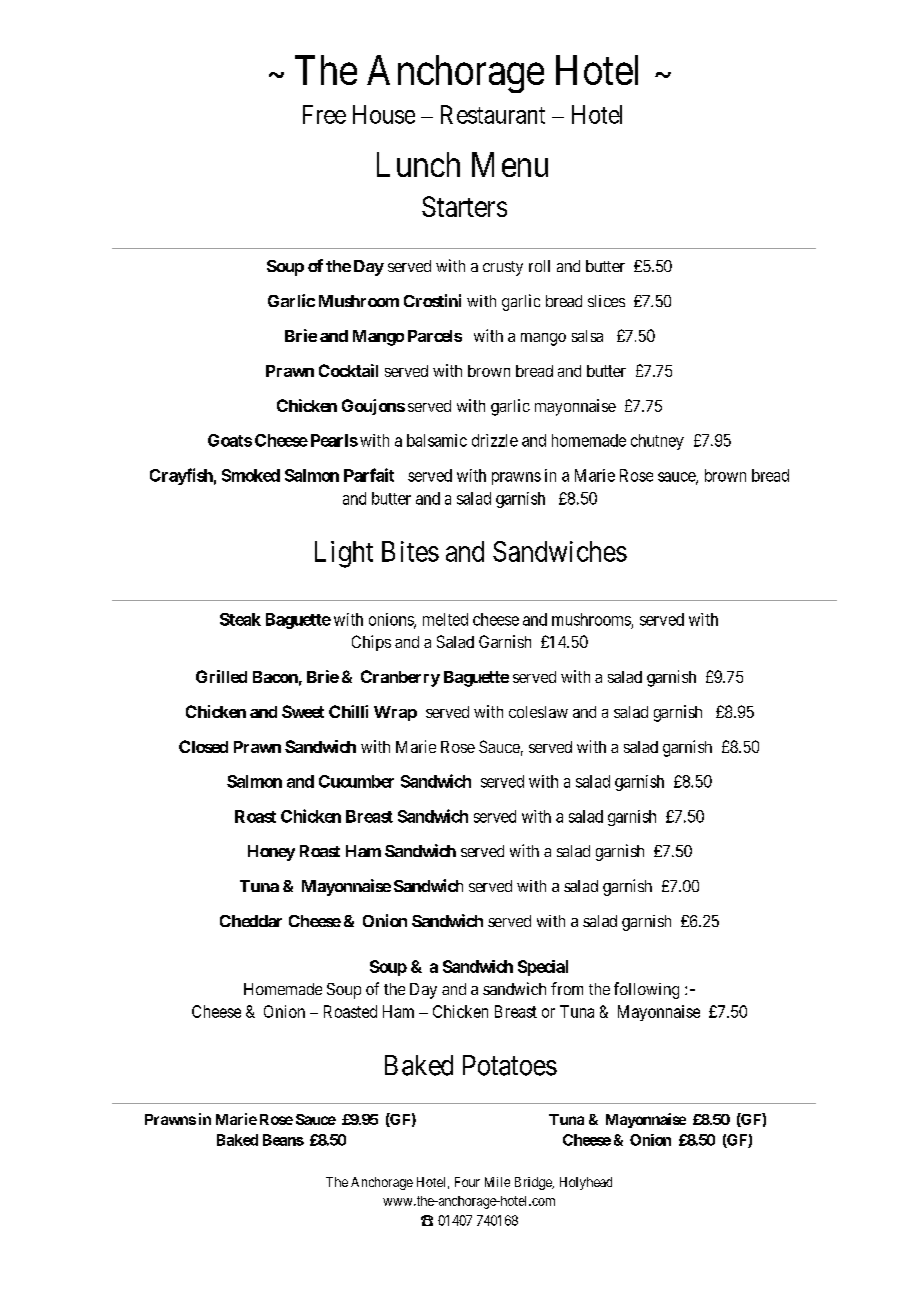 Image resolution: width=924 pixels, height=1307 pixels. What do you see at coordinates (418, 164) in the document?
I see `Lunch` at bounding box center [418, 164].
